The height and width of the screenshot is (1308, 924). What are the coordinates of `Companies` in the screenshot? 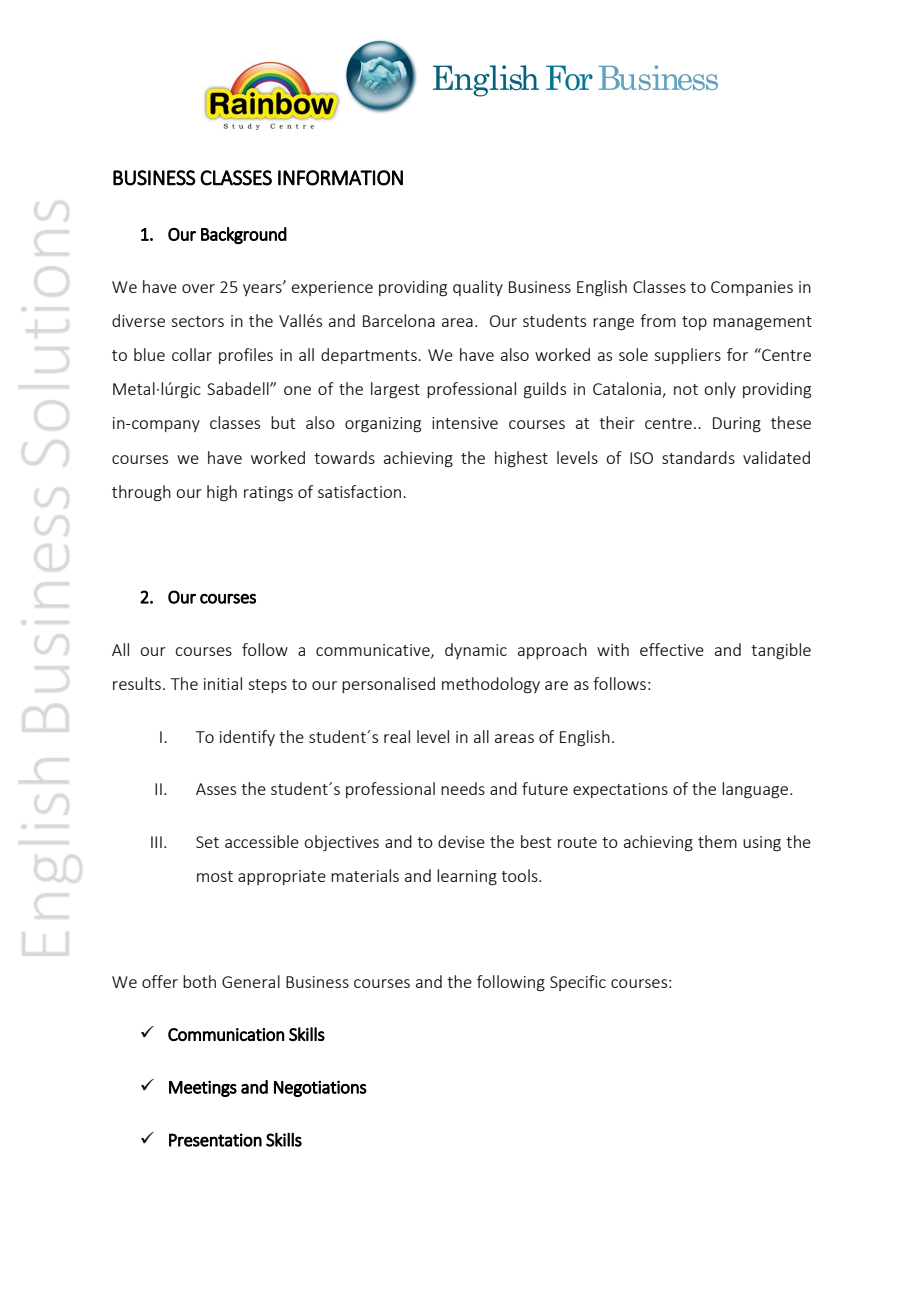 It's located at (752, 288).
